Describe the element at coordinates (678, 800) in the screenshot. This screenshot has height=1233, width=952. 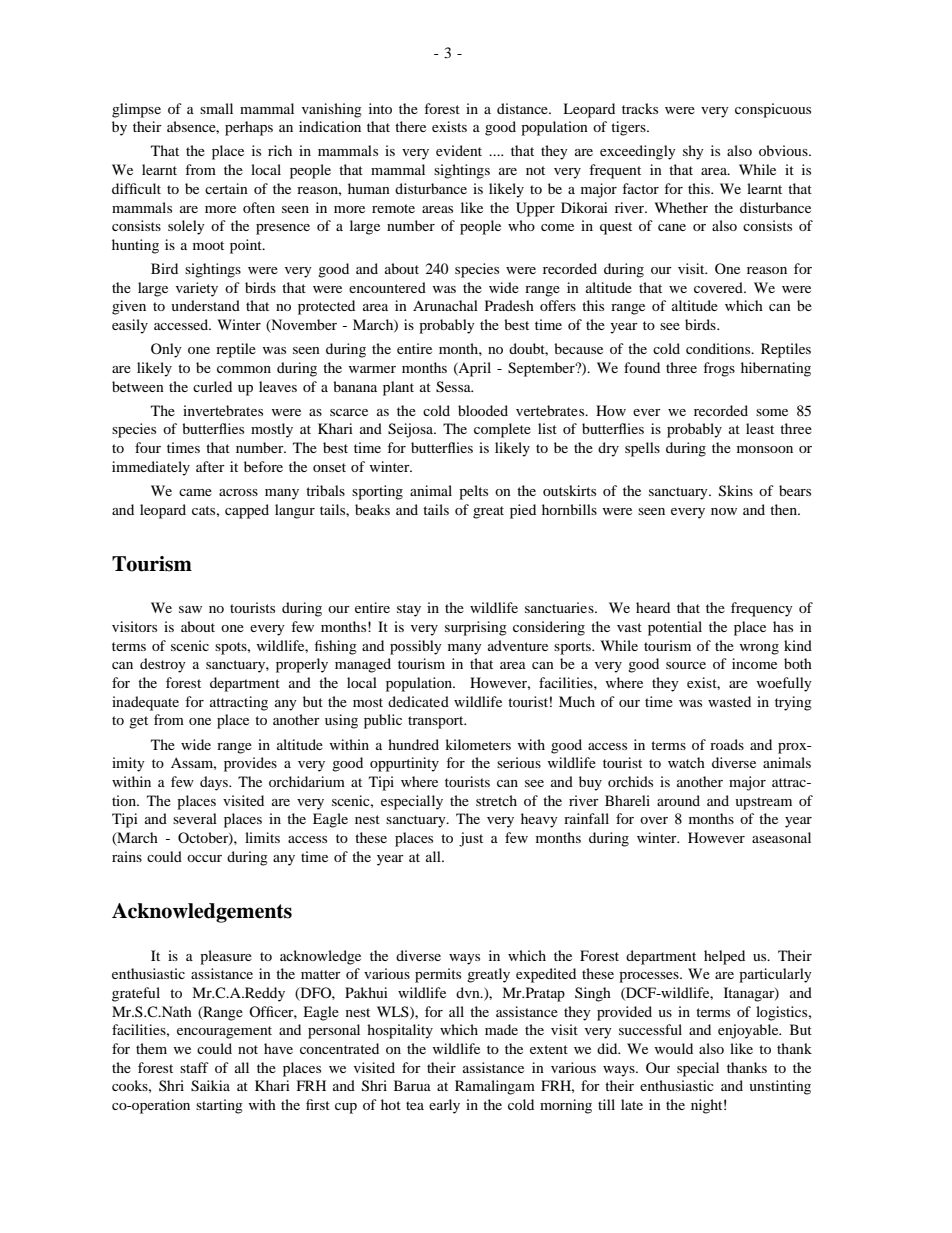
I see `around` at that location.
